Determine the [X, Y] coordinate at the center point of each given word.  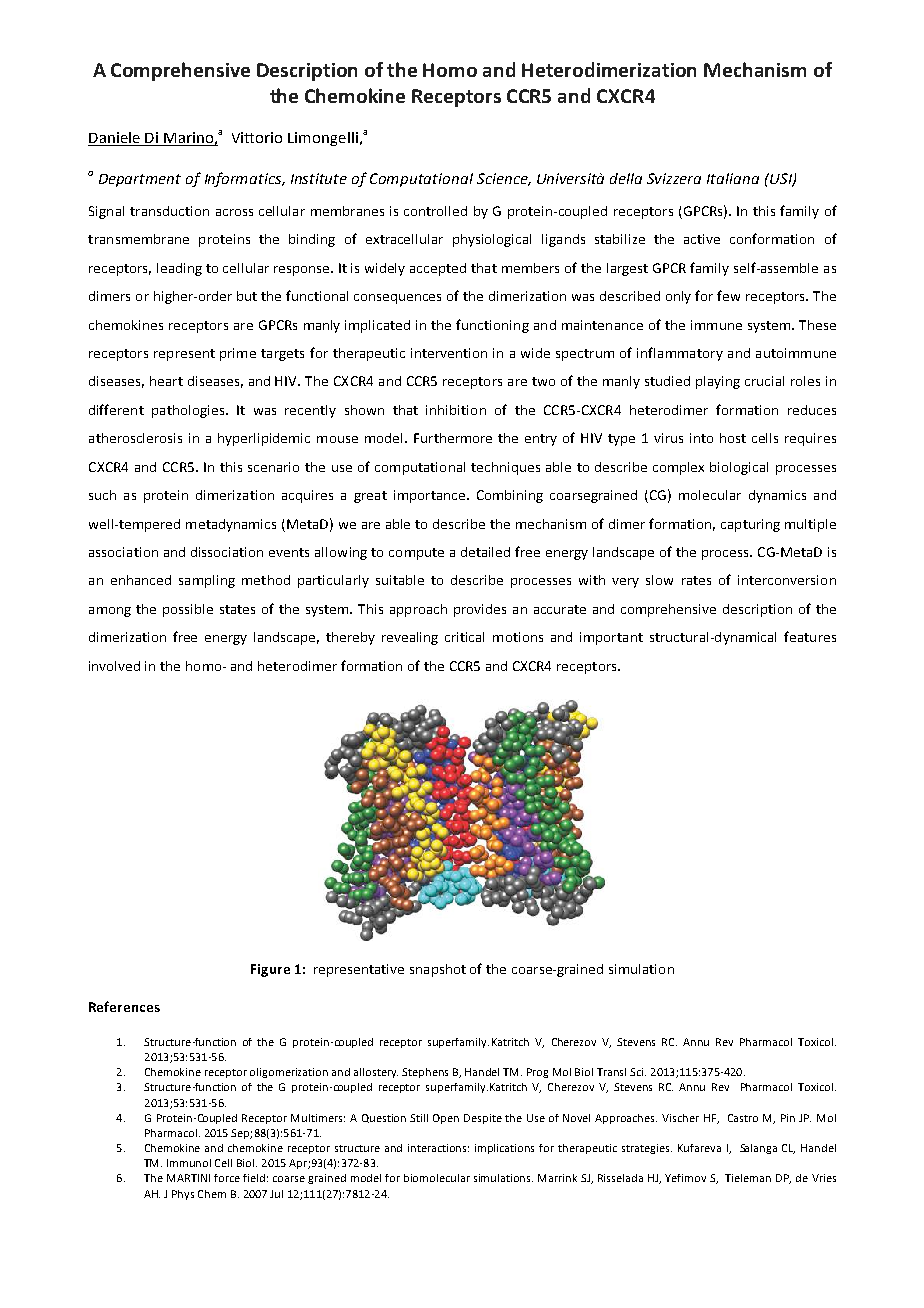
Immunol [189, 1163]
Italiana [733, 178]
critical [464, 637]
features [810, 636]
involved [114, 666]
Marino [188, 137]
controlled [435, 211]
